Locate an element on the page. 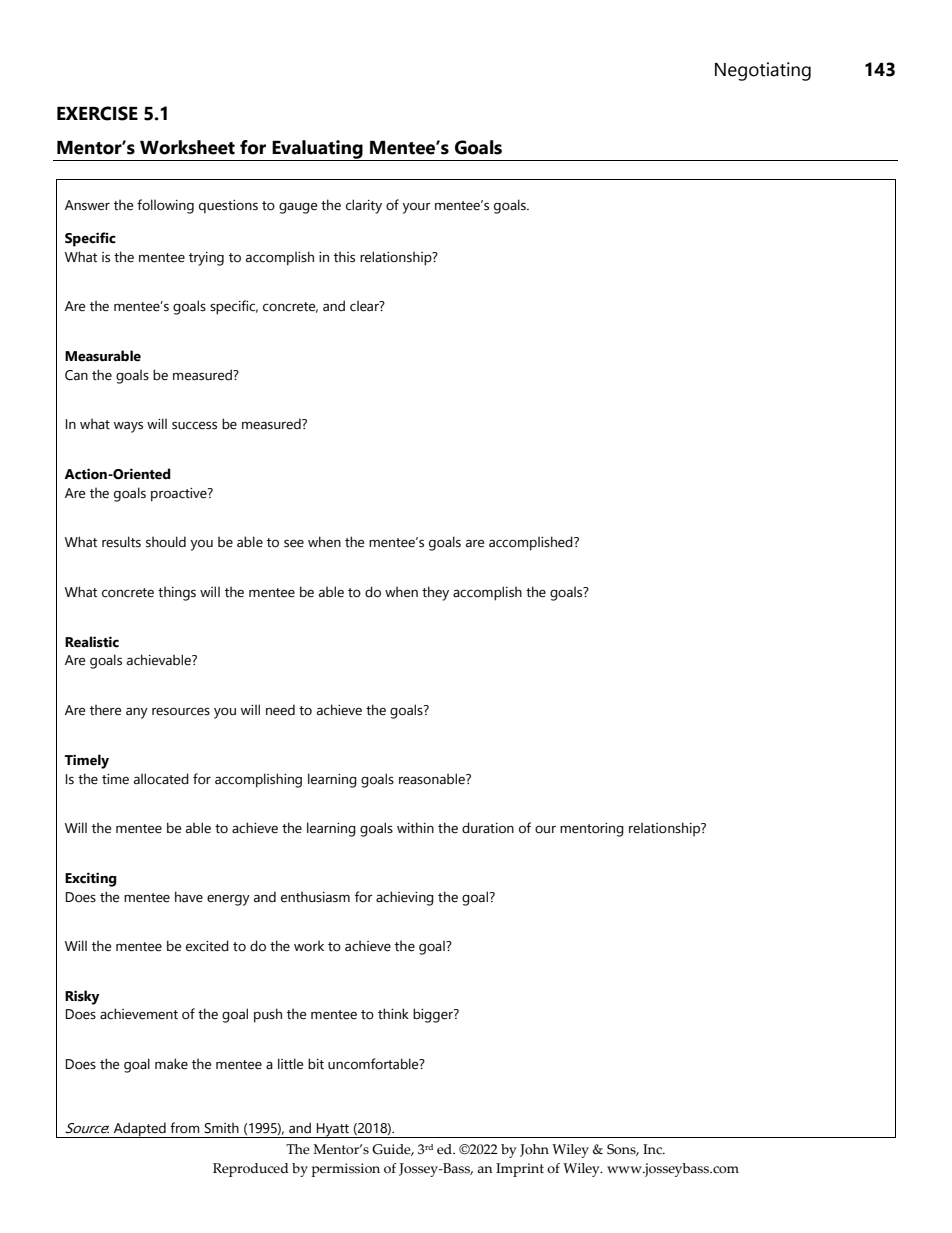 The width and height of the page is (952, 1233). Evaluating is located at coordinates (317, 150).
